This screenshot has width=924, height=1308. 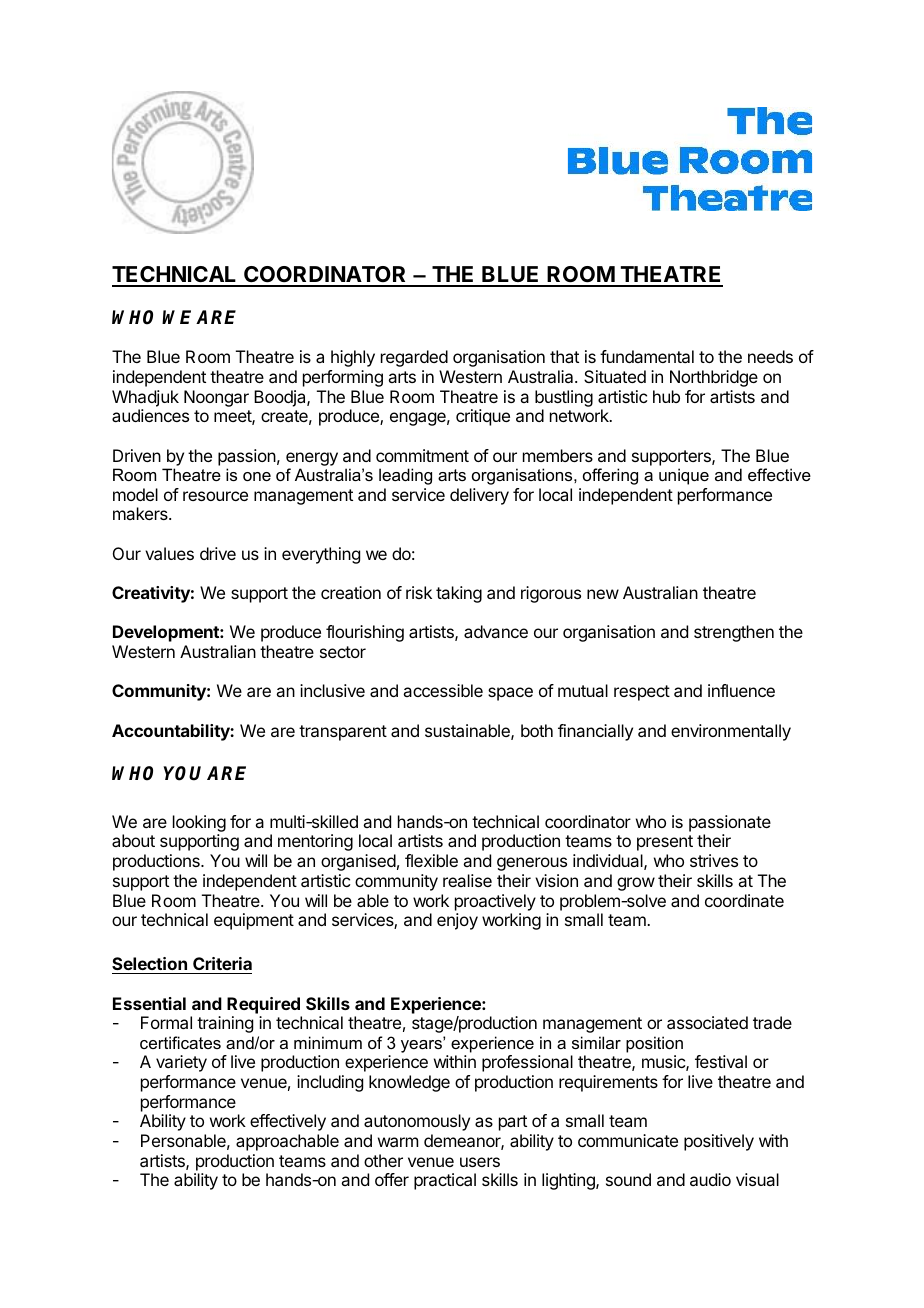 What do you see at coordinates (414, 358) in the screenshot?
I see `regarded` at bounding box center [414, 358].
